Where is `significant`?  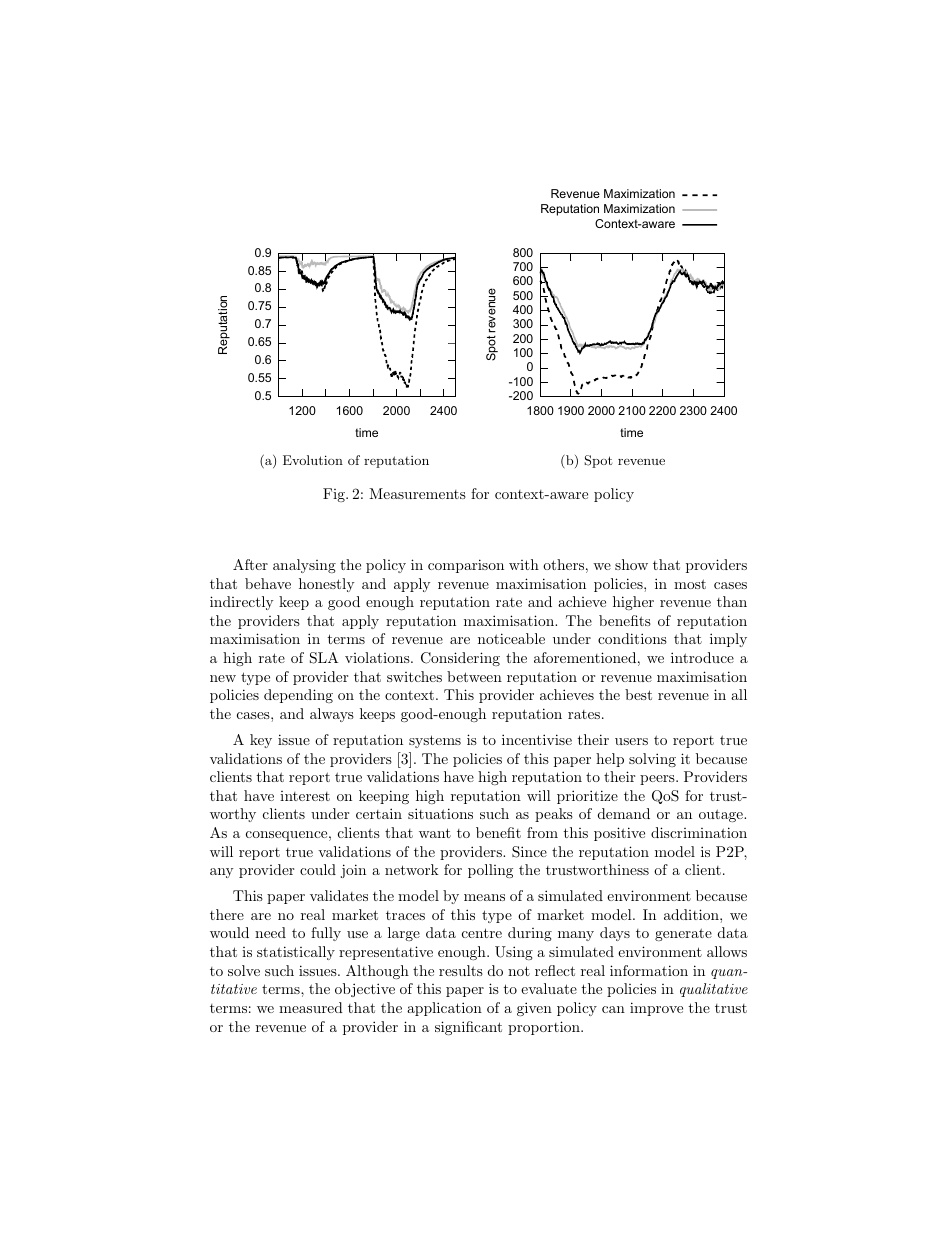 significant is located at coordinates (468, 1028).
